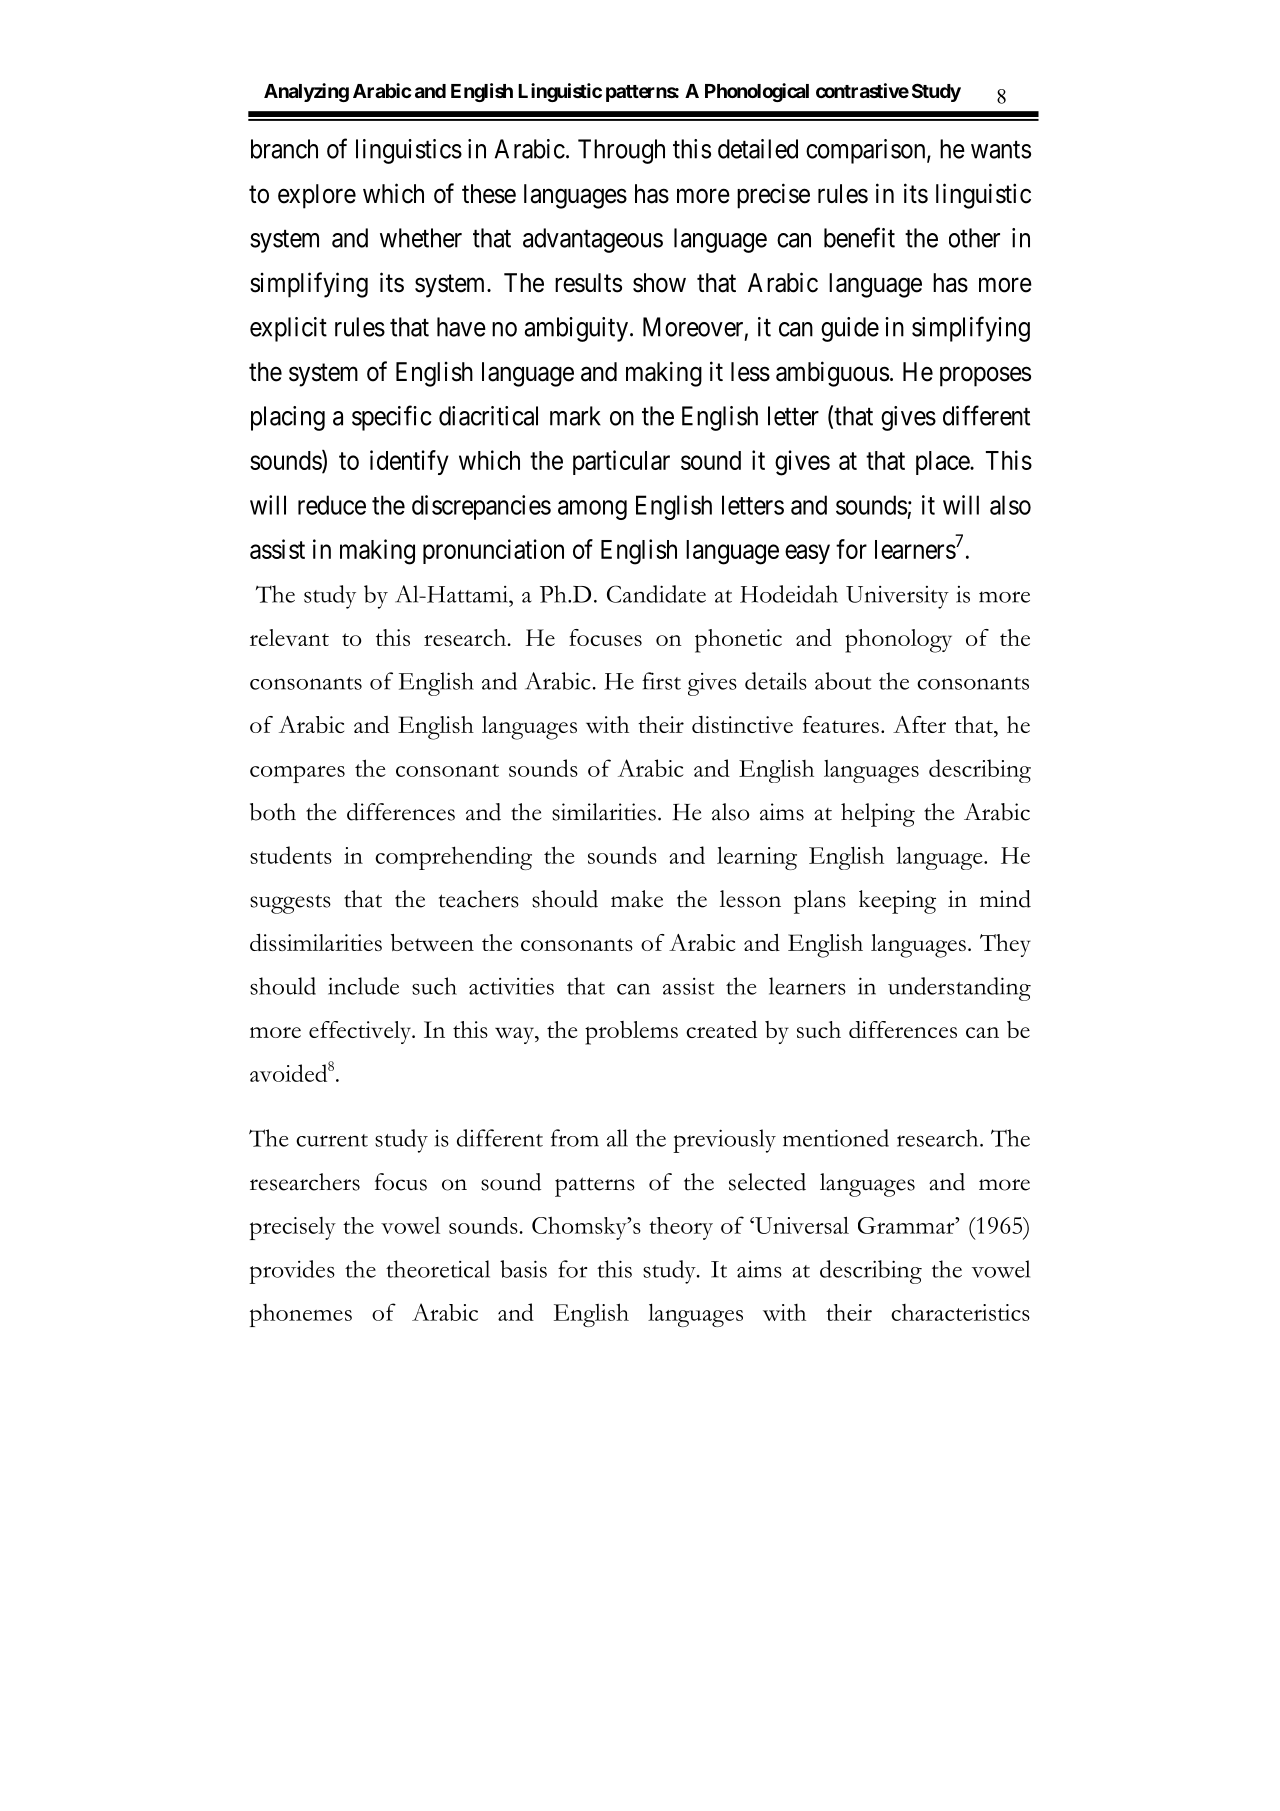  What do you see at coordinates (897, 902) in the document?
I see `keeping` at bounding box center [897, 902].
